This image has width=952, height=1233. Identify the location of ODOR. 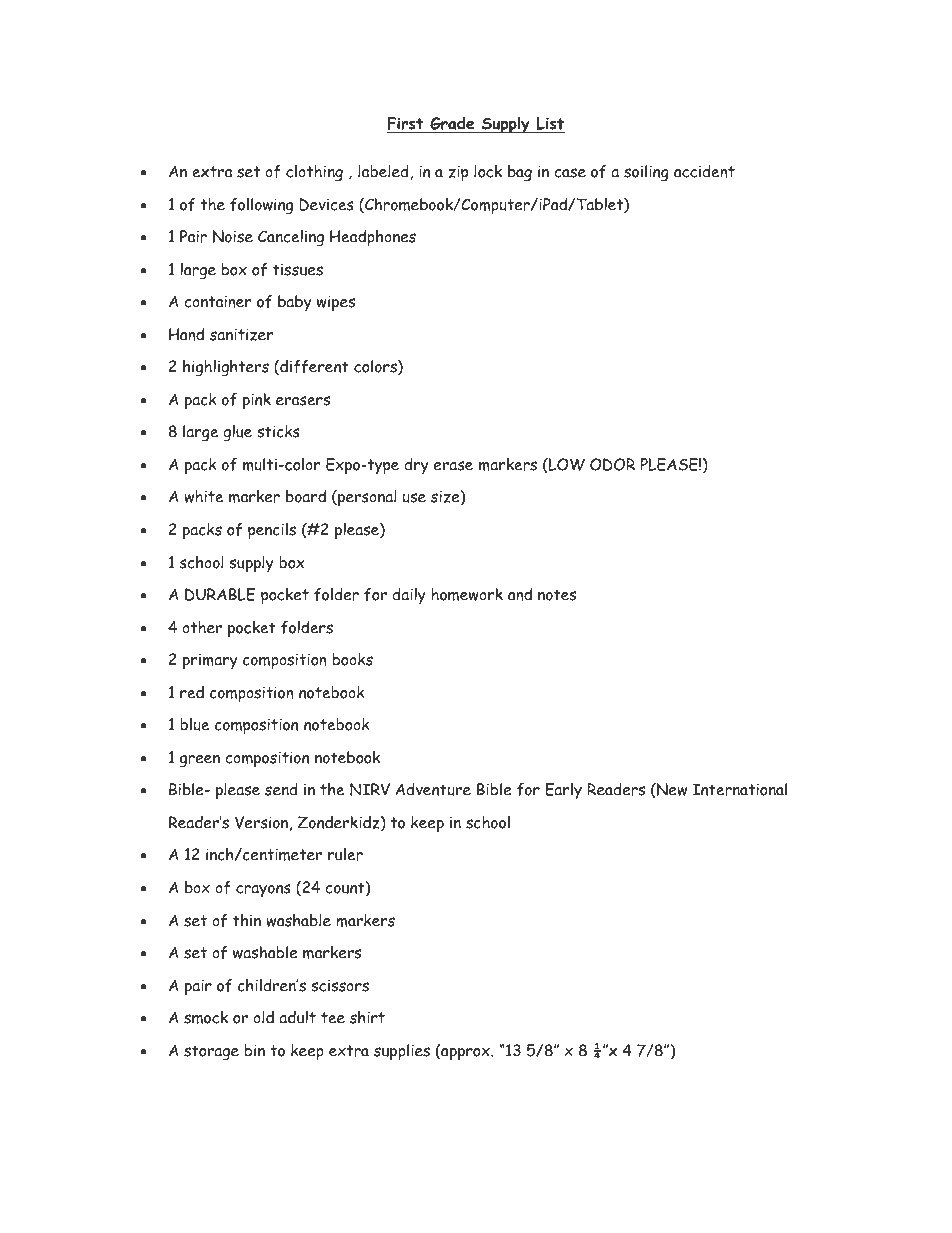
(612, 464).
